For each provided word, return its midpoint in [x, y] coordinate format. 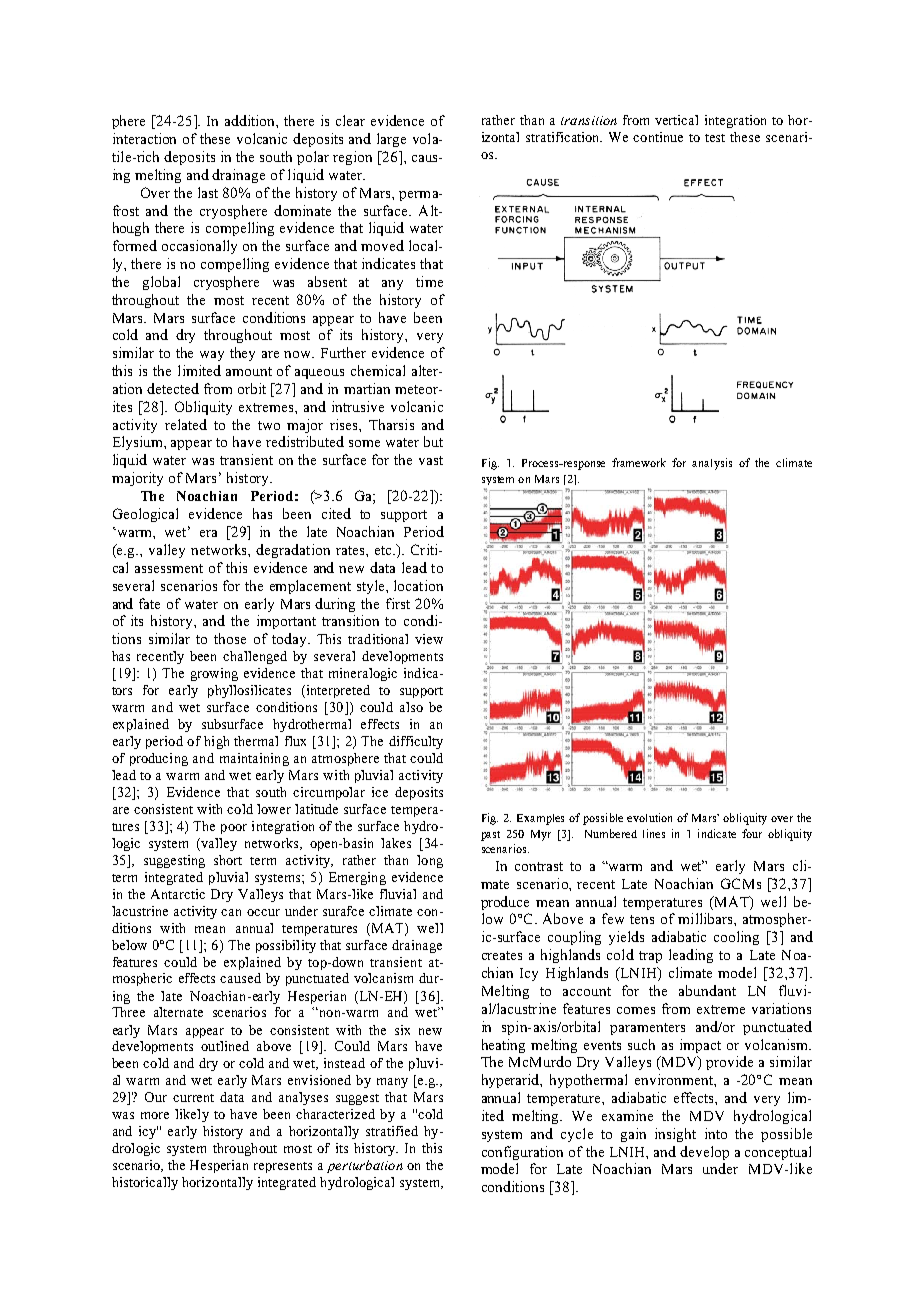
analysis [712, 464]
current [193, 1098]
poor [234, 829]
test [715, 138]
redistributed [305, 441]
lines [654, 833]
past [490, 836]
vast [431, 460]
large [391, 140]
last [208, 192]
